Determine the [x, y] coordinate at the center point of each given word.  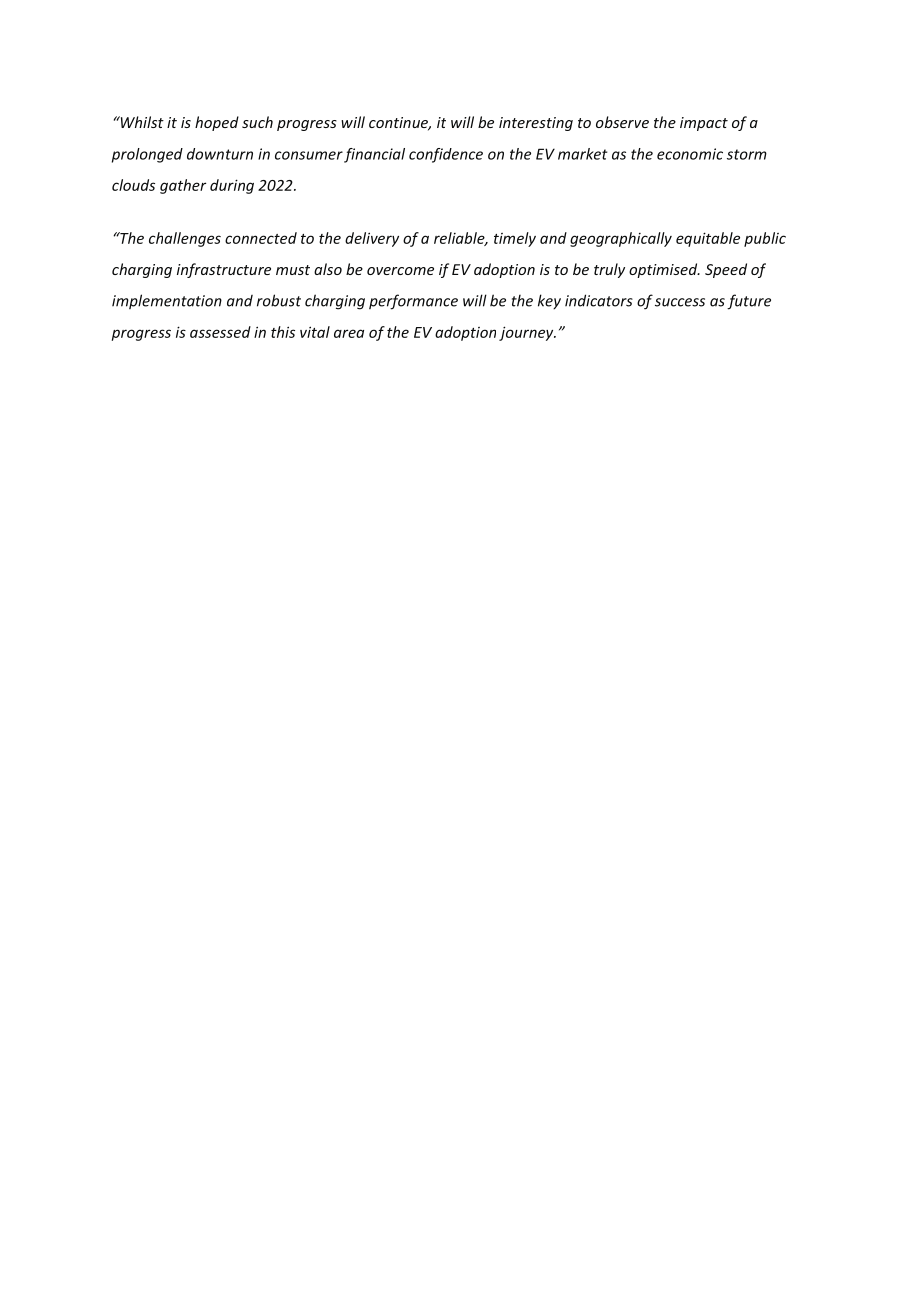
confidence [446, 155]
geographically [621, 239]
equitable [708, 239]
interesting [536, 124]
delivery [372, 239]
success [680, 302]
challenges [185, 239]
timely [515, 239]
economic [690, 154]
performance [413, 302]
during [232, 186]
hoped [217, 123]
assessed [220, 332]
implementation [167, 301]
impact [704, 124]
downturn [220, 154]
